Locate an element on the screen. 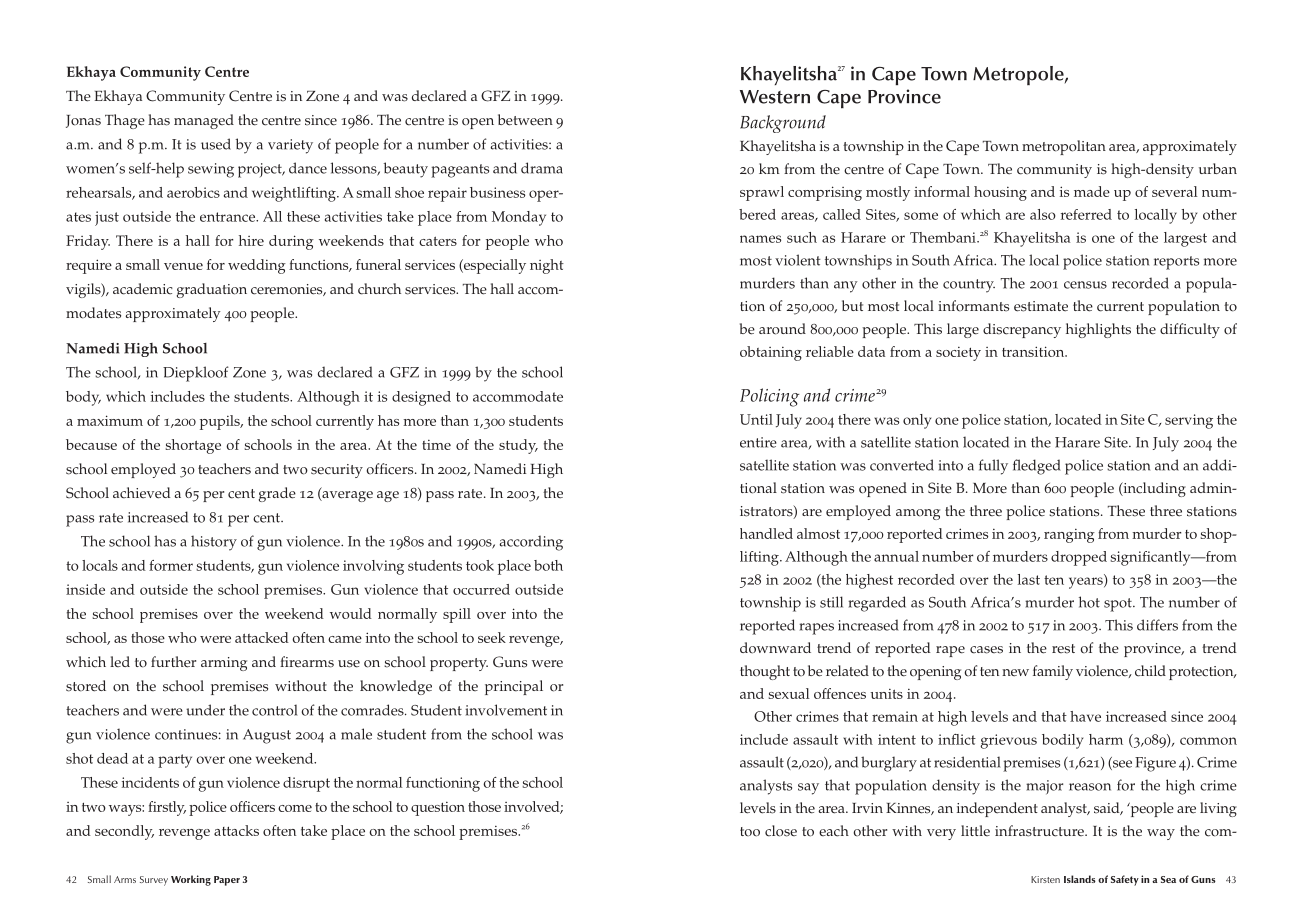 This screenshot has height=924, width=1303. metropolitan is located at coordinates (1064, 147).
